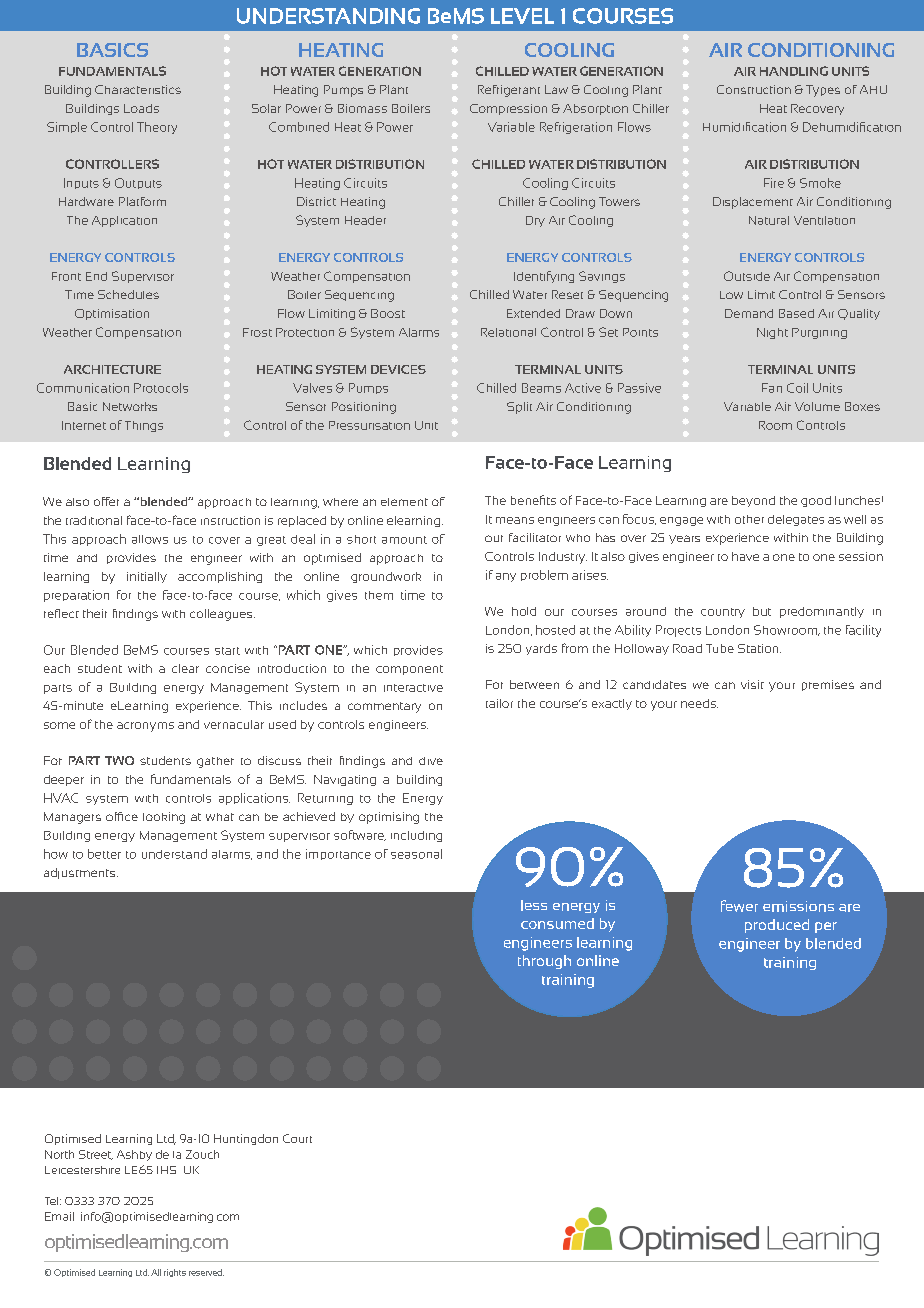  What do you see at coordinates (519, 408) in the document?
I see `Split` at bounding box center [519, 408].
